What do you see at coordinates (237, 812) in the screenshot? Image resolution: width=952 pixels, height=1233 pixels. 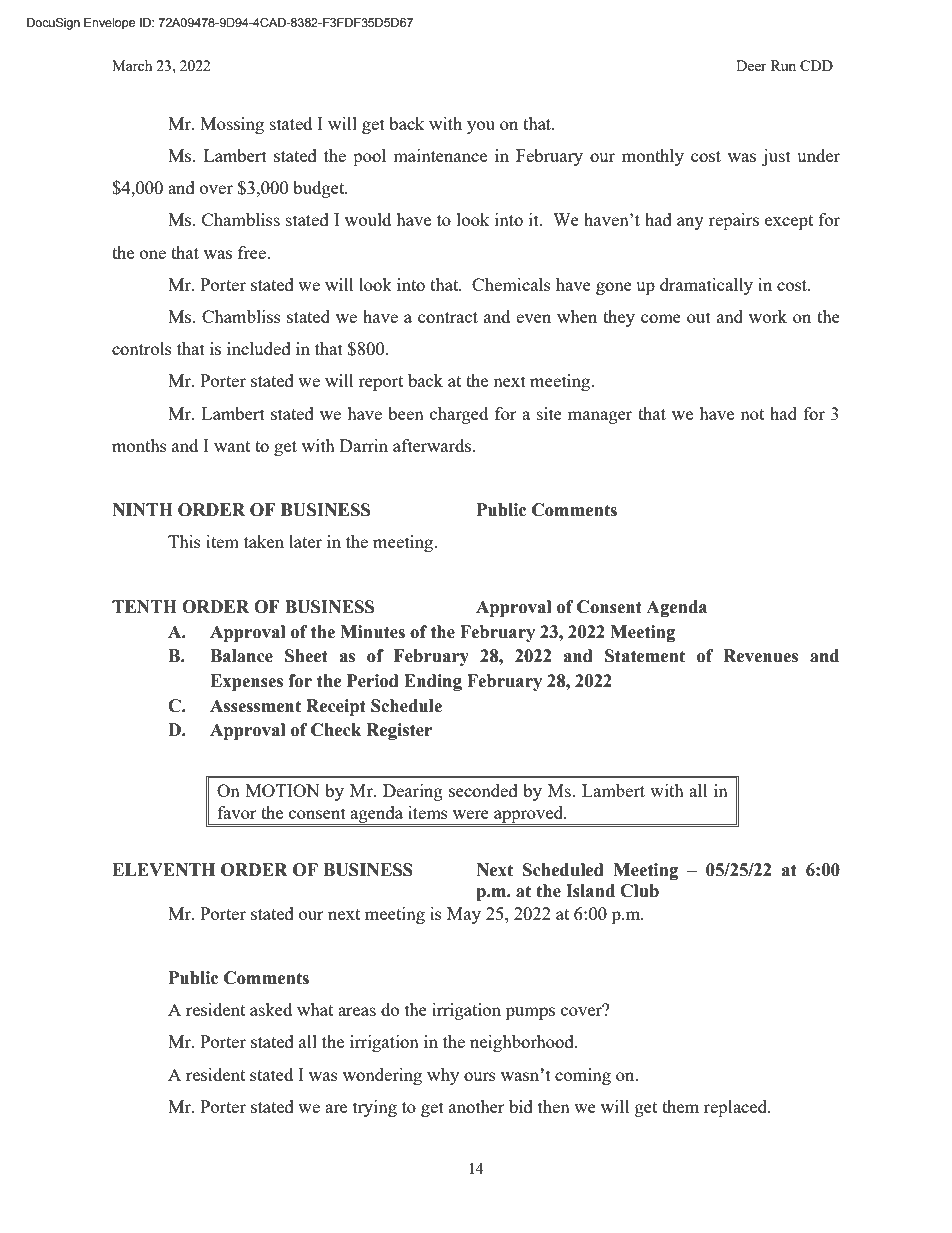 I see `favor` at bounding box center [237, 812].
